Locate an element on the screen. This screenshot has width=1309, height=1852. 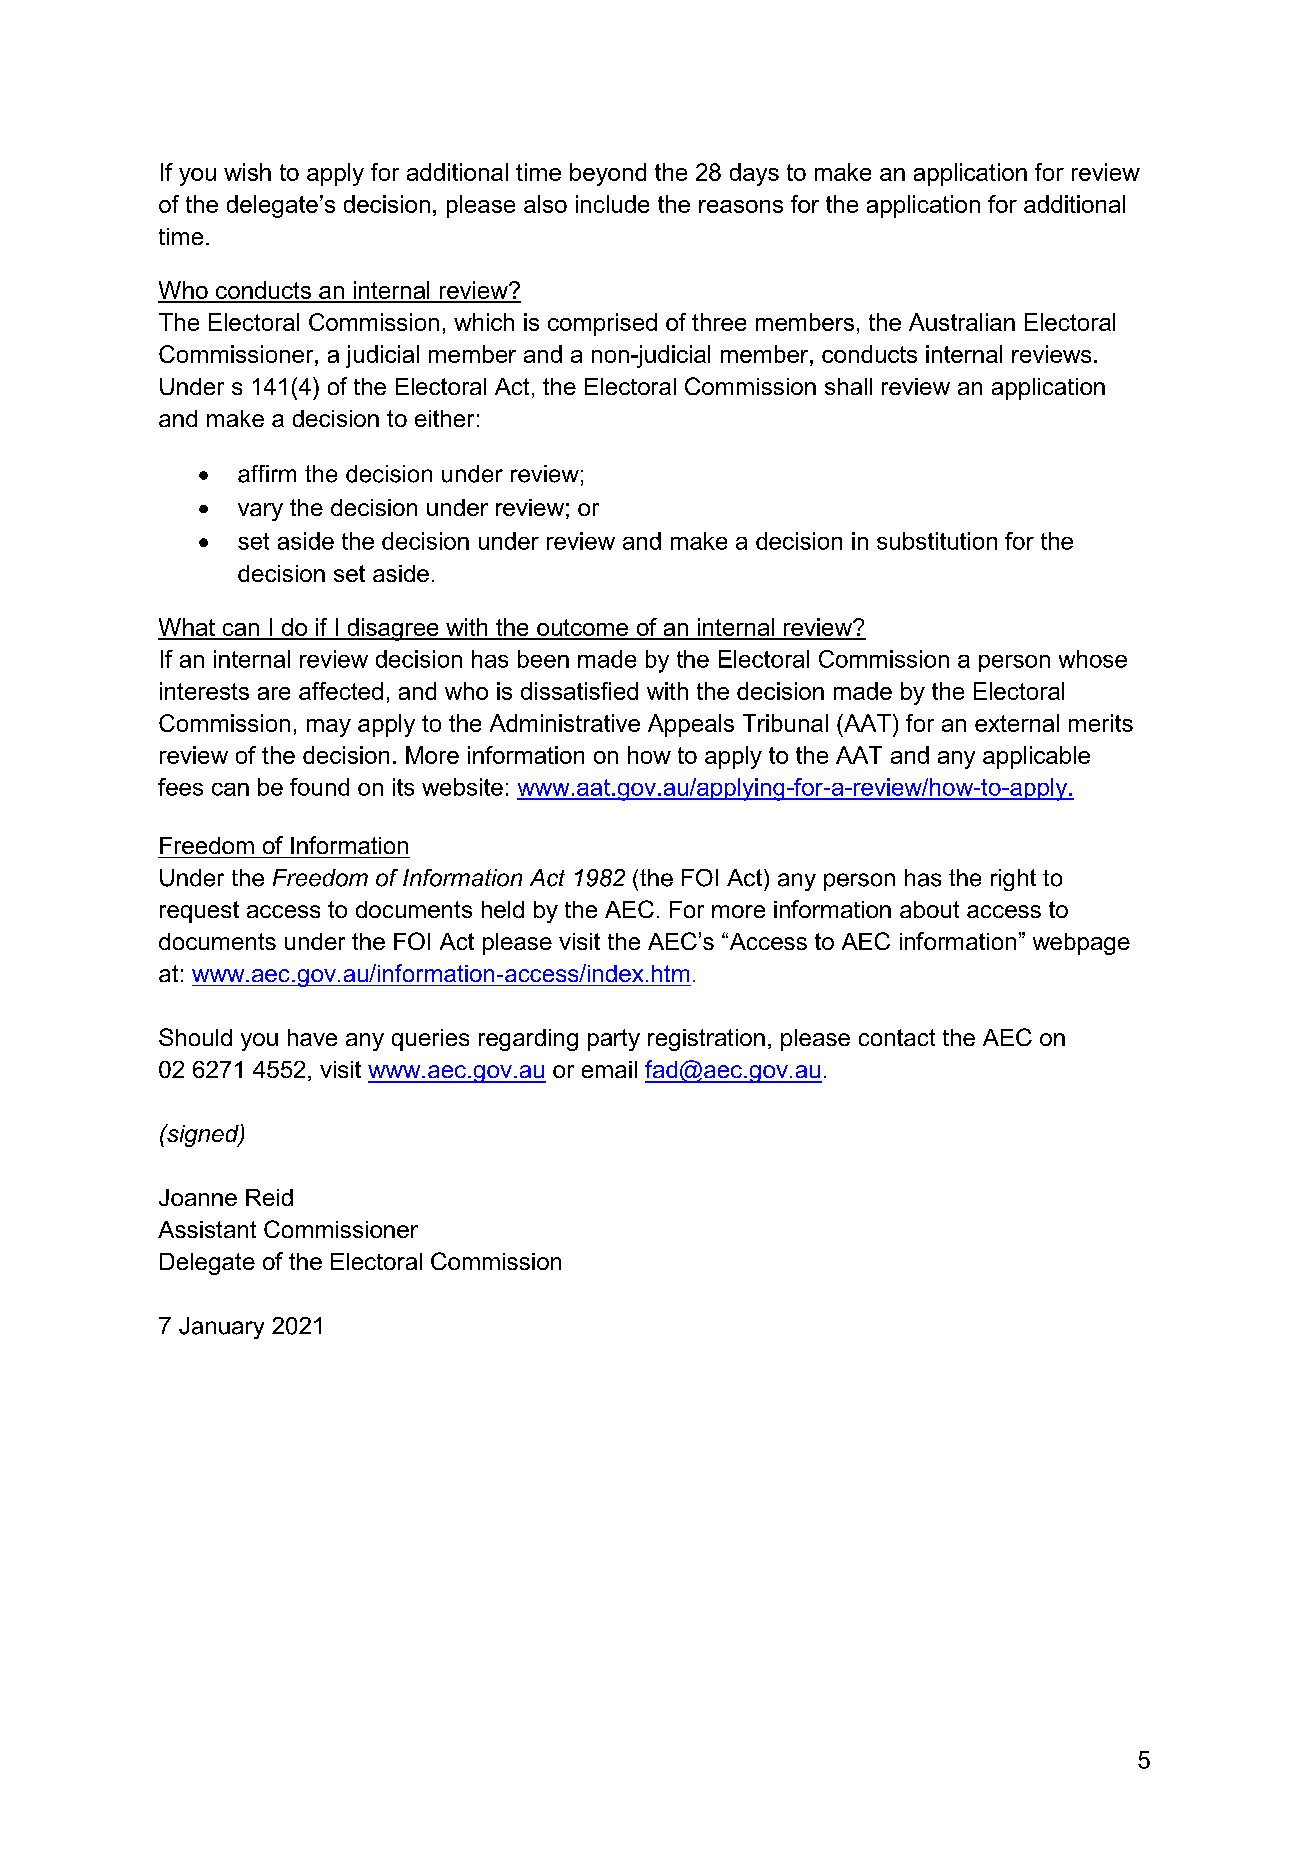
wish is located at coordinates (247, 172).
